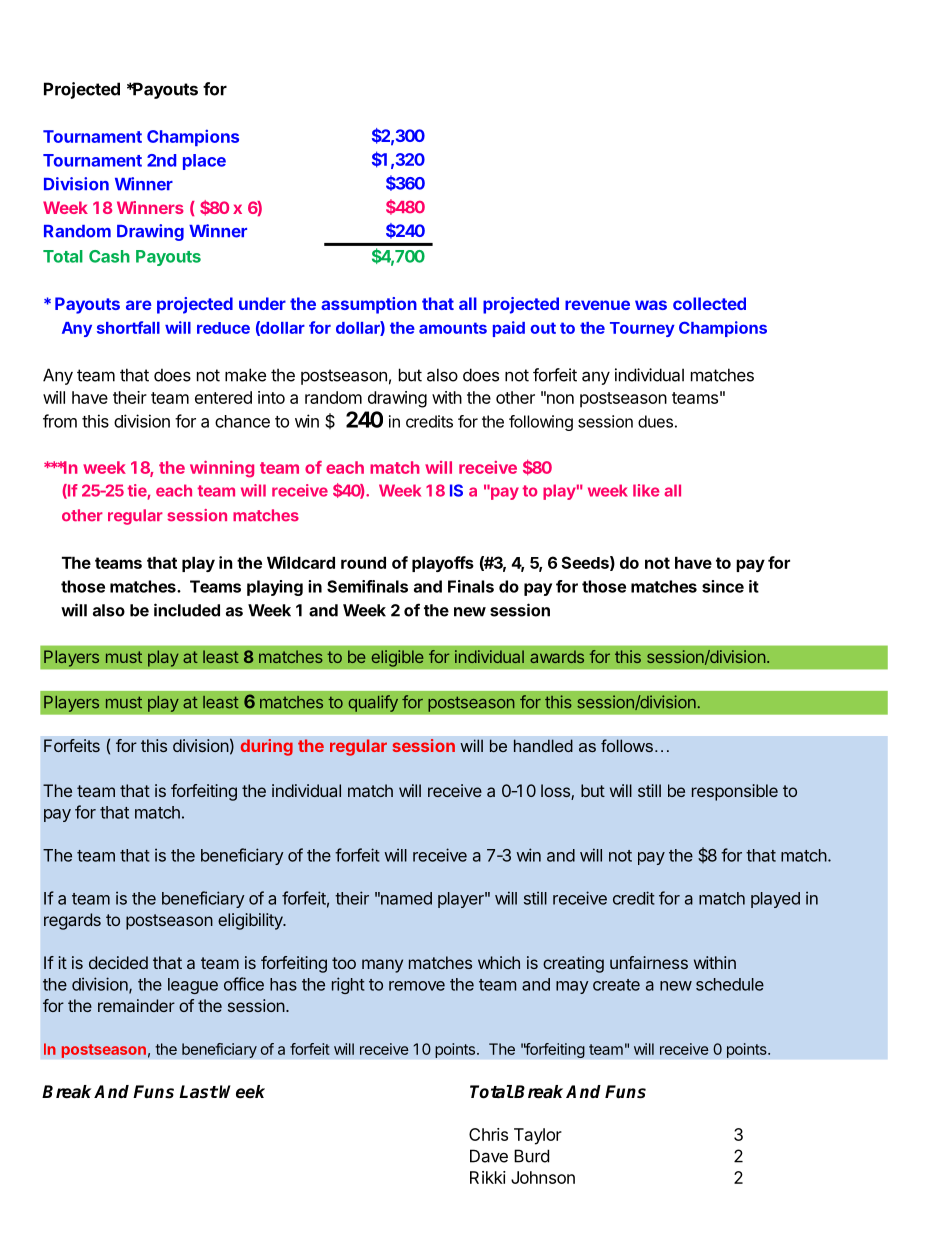 The width and height of the screenshot is (952, 1233). What do you see at coordinates (538, 1136) in the screenshot?
I see `Taylor` at bounding box center [538, 1136].
